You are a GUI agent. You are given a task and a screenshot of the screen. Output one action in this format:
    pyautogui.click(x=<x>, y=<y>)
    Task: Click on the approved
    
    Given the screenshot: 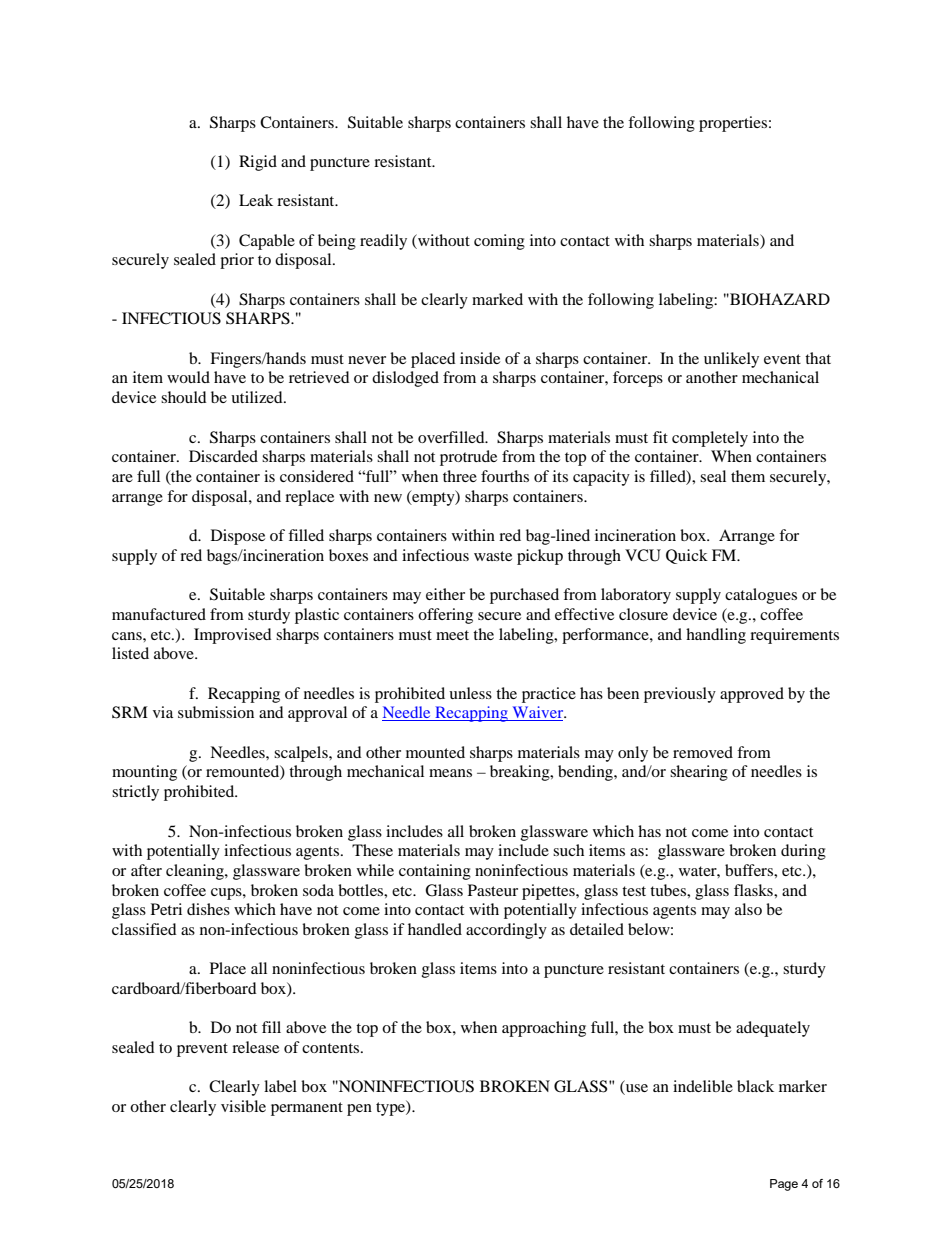 What is the action you would take?
    pyautogui.click(x=752, y=695)
